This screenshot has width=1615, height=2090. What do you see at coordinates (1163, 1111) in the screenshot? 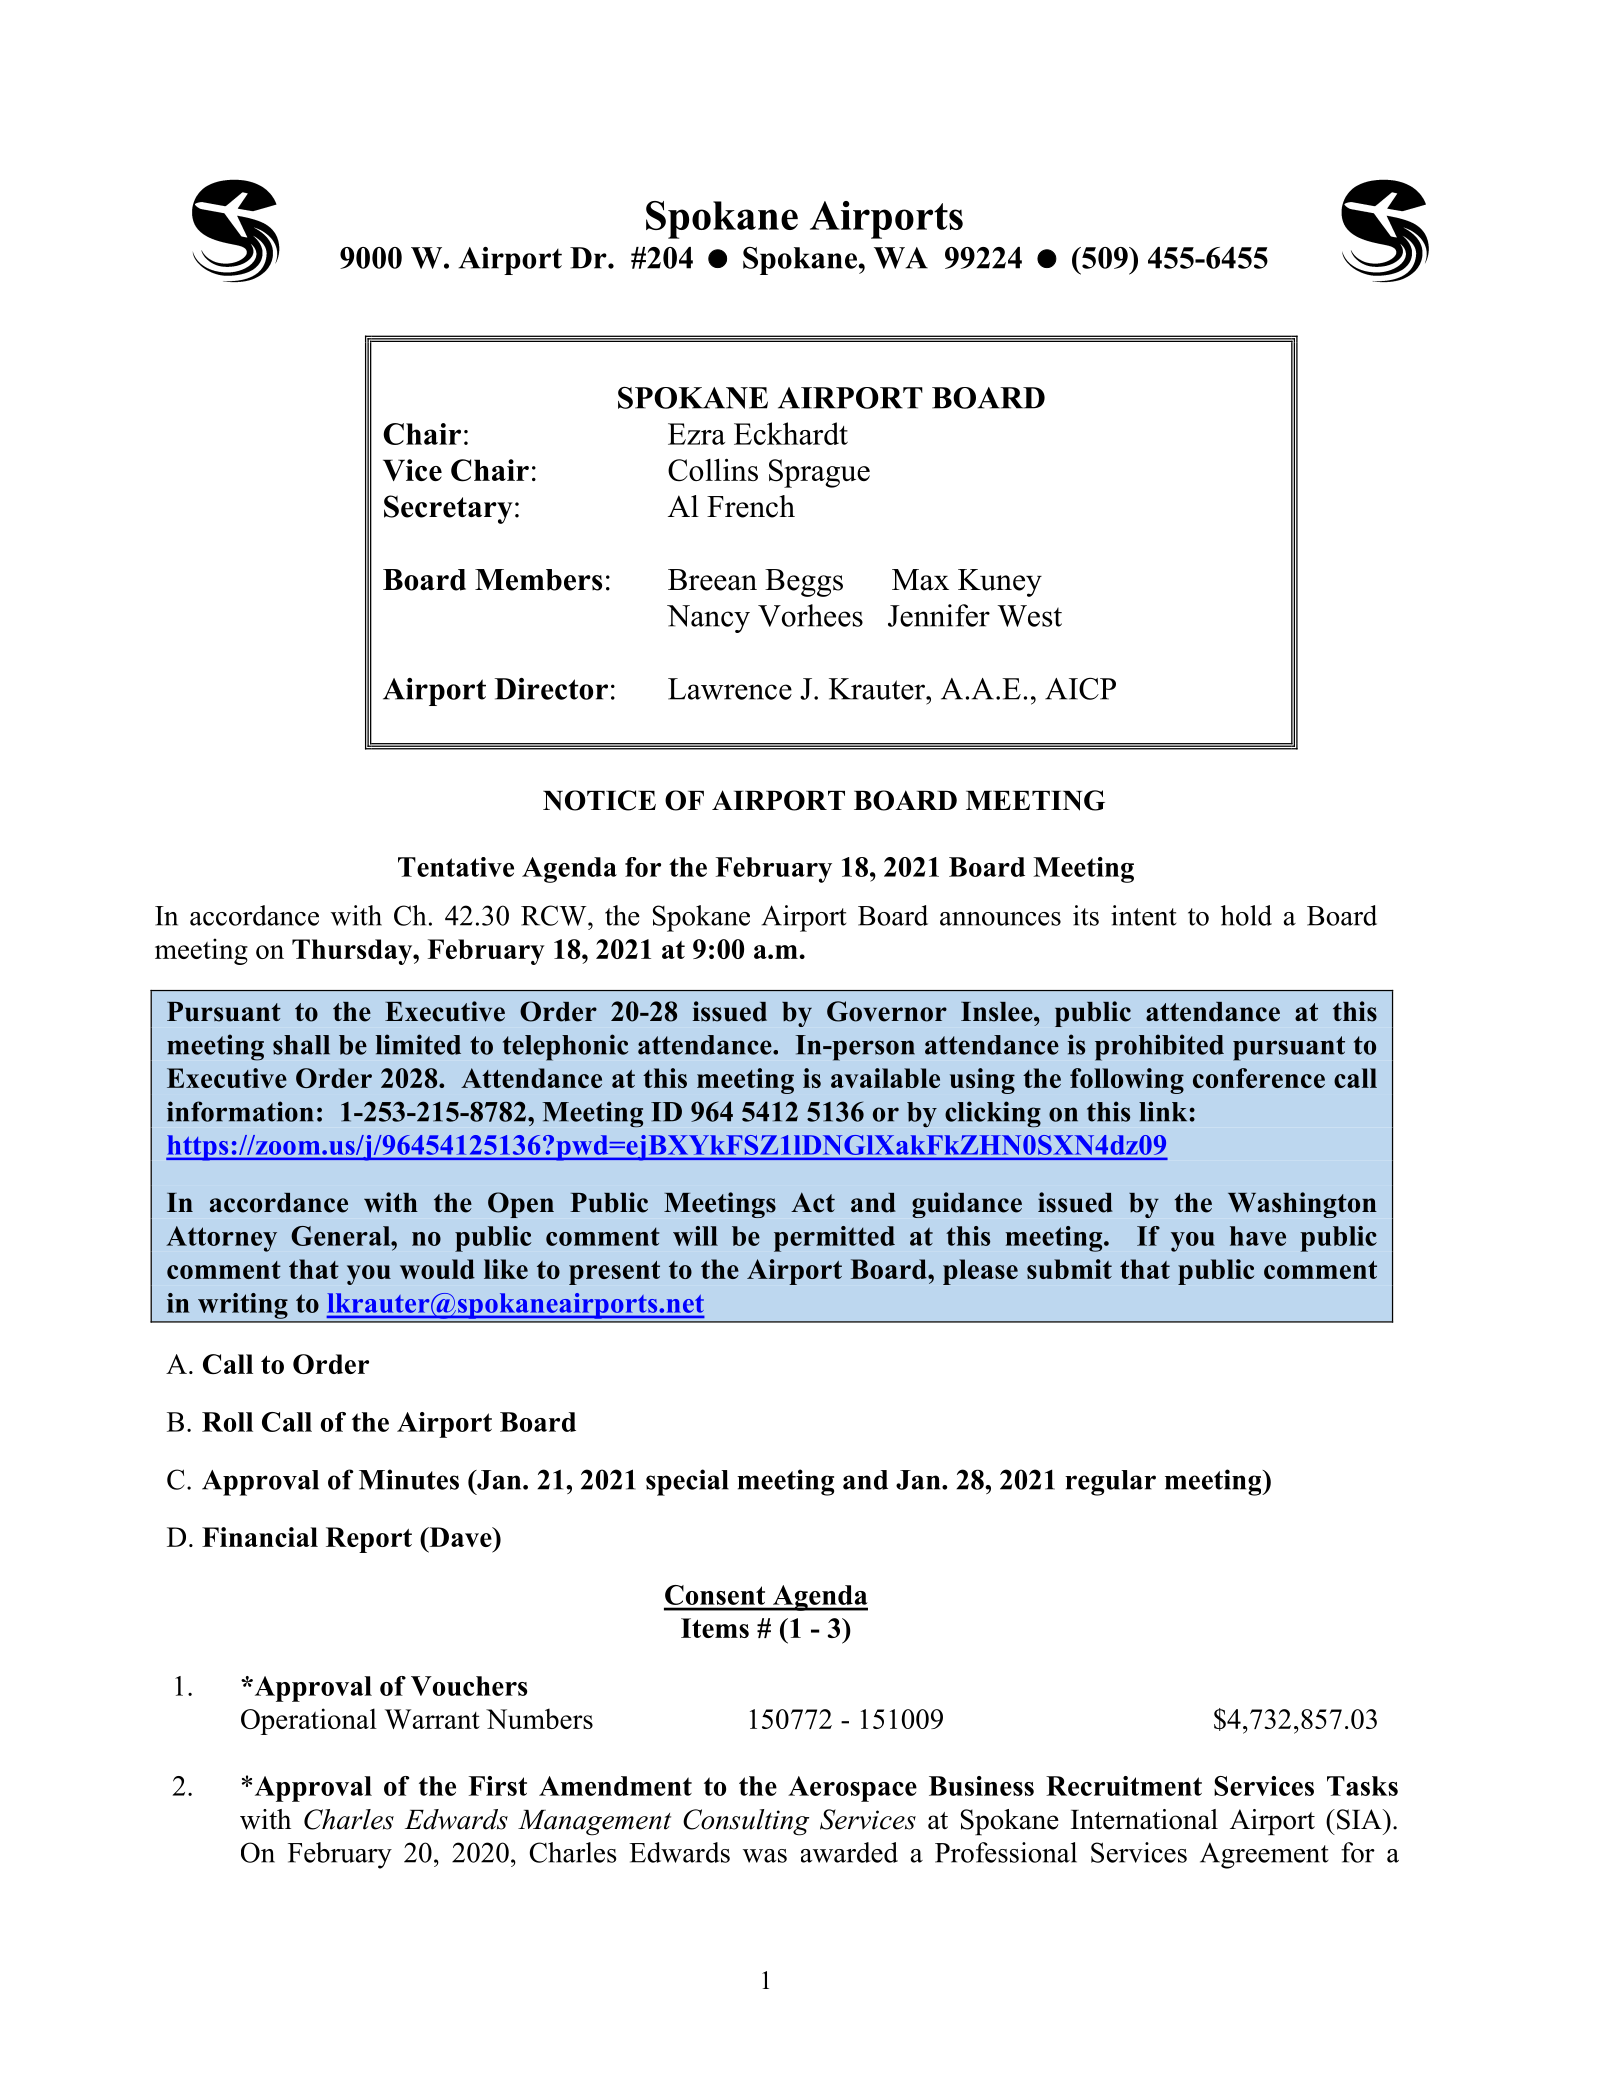
I see `link` at bounding box center [1163, 1111].
